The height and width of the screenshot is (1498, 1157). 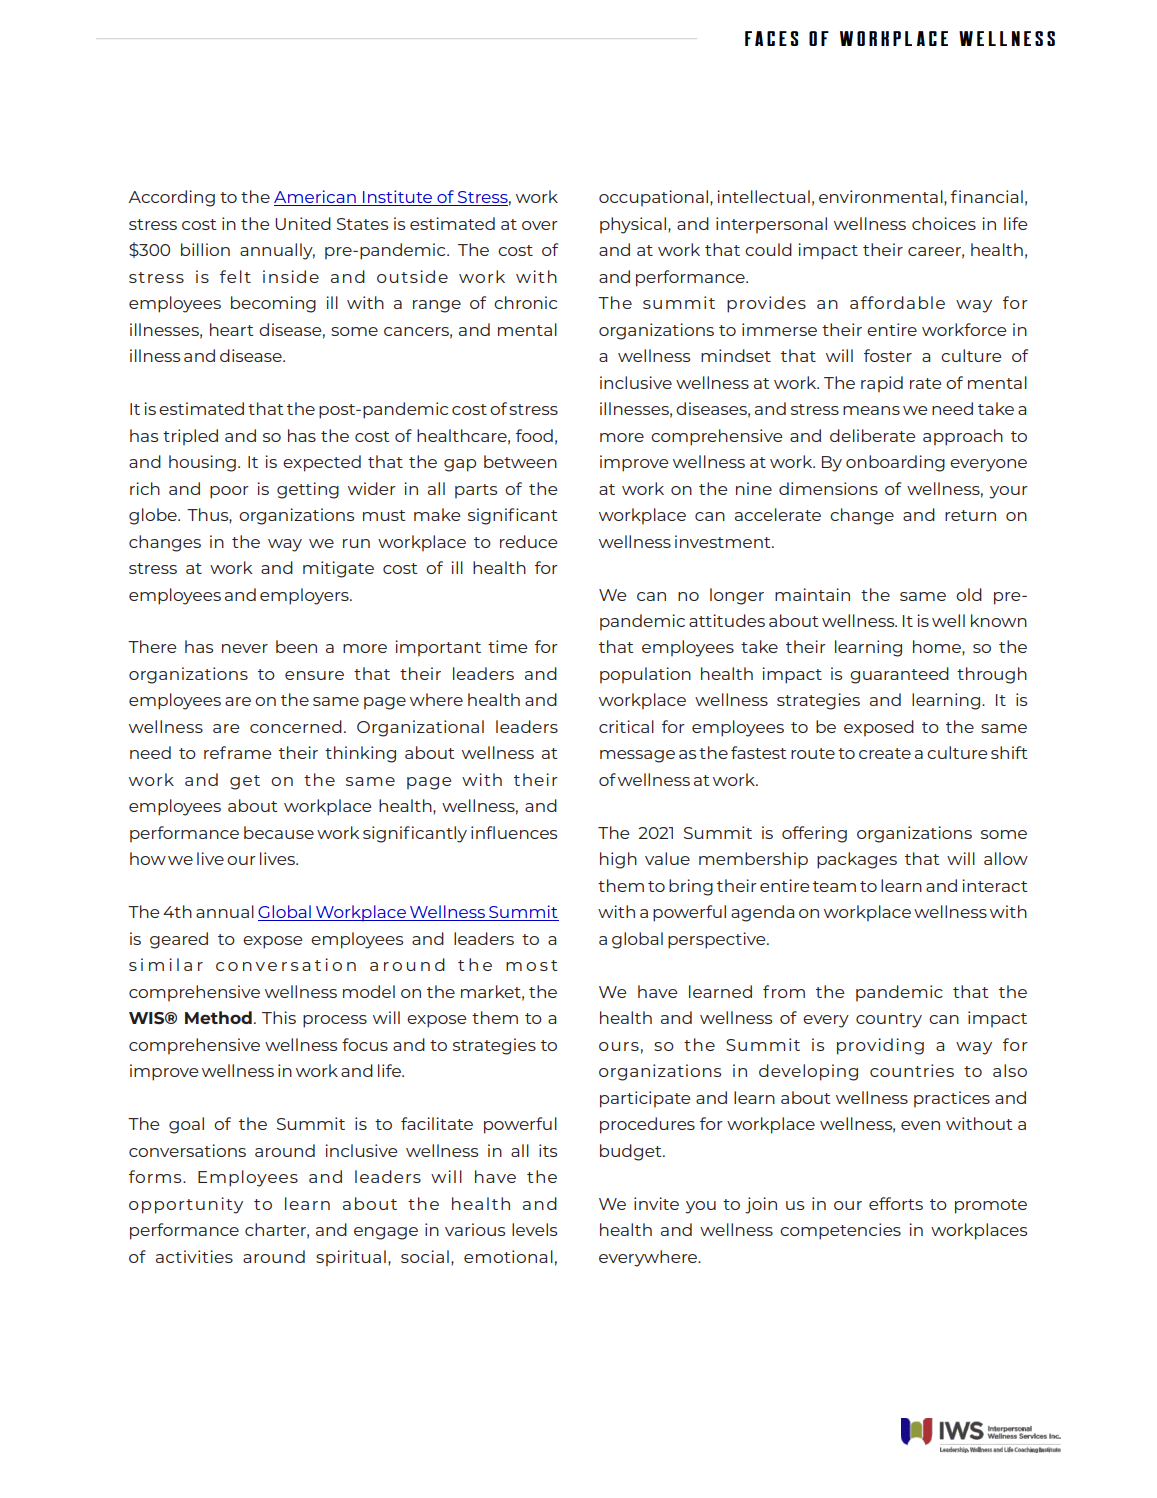 What do you see at coordinates (896, 1203) in the screenshot?
I see `efforts` at bounding box center [896, 1203].
